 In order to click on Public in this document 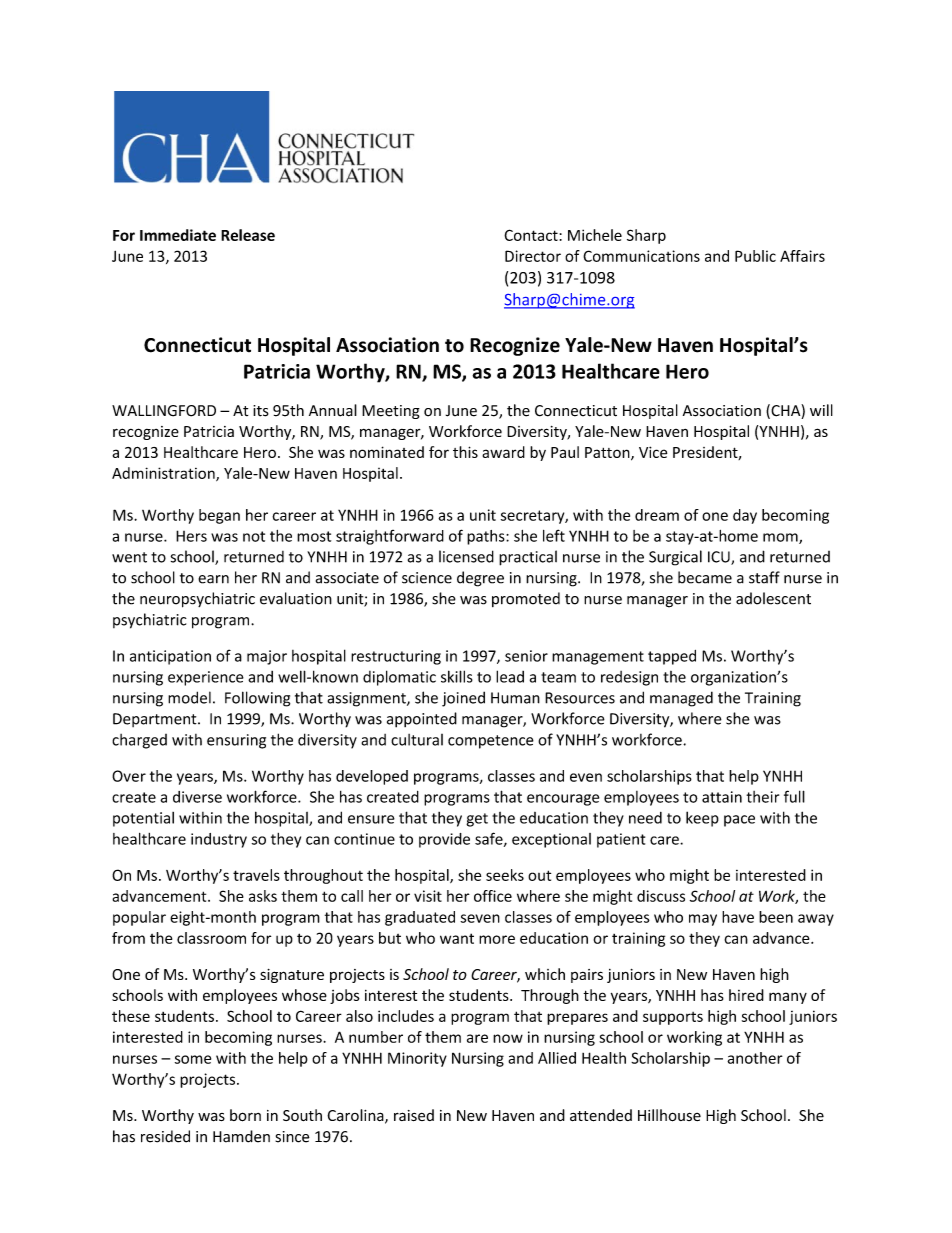, I will do `click(755, 256)`.
